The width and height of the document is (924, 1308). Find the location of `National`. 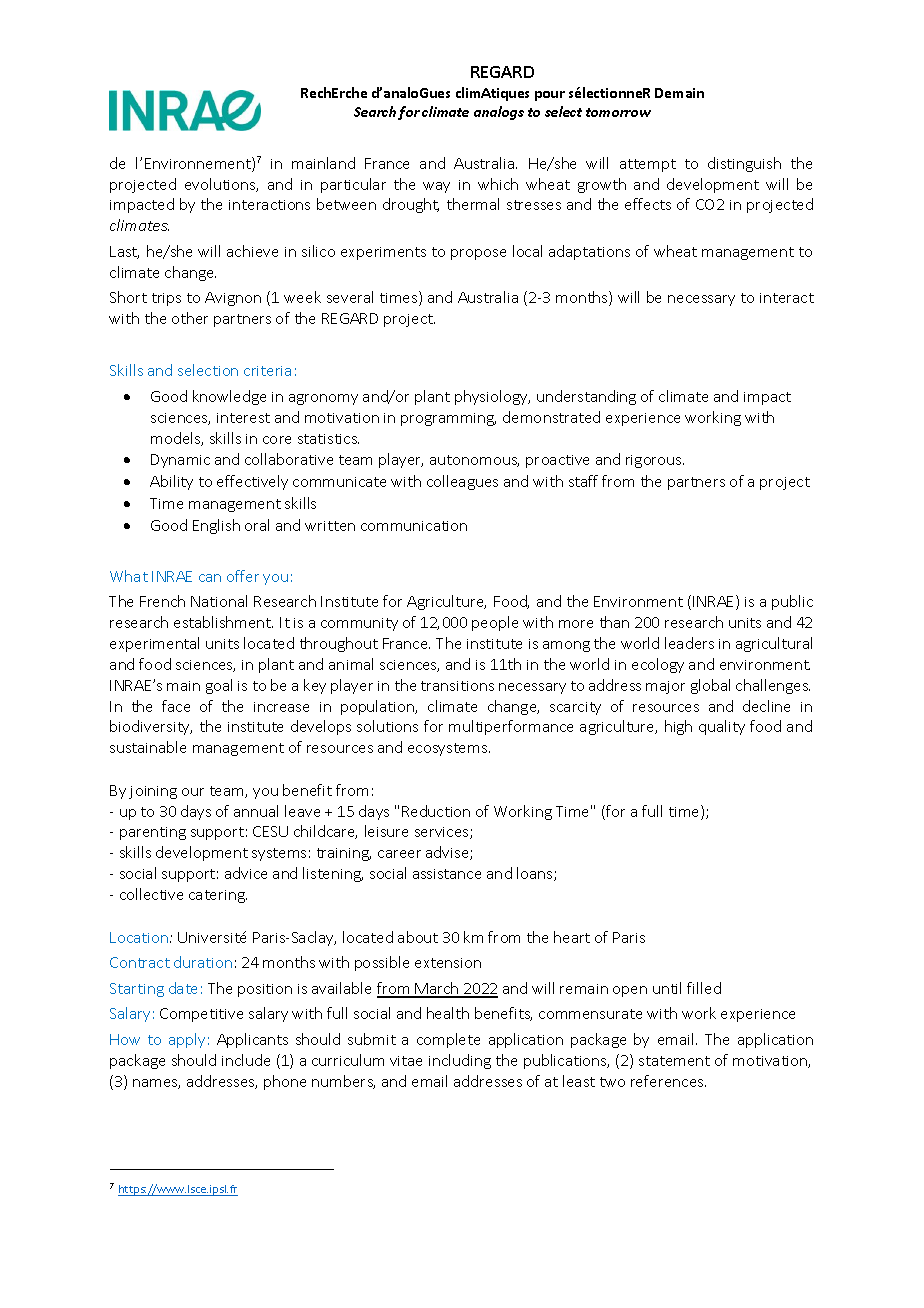

National is located at coordinates (219, 601).
